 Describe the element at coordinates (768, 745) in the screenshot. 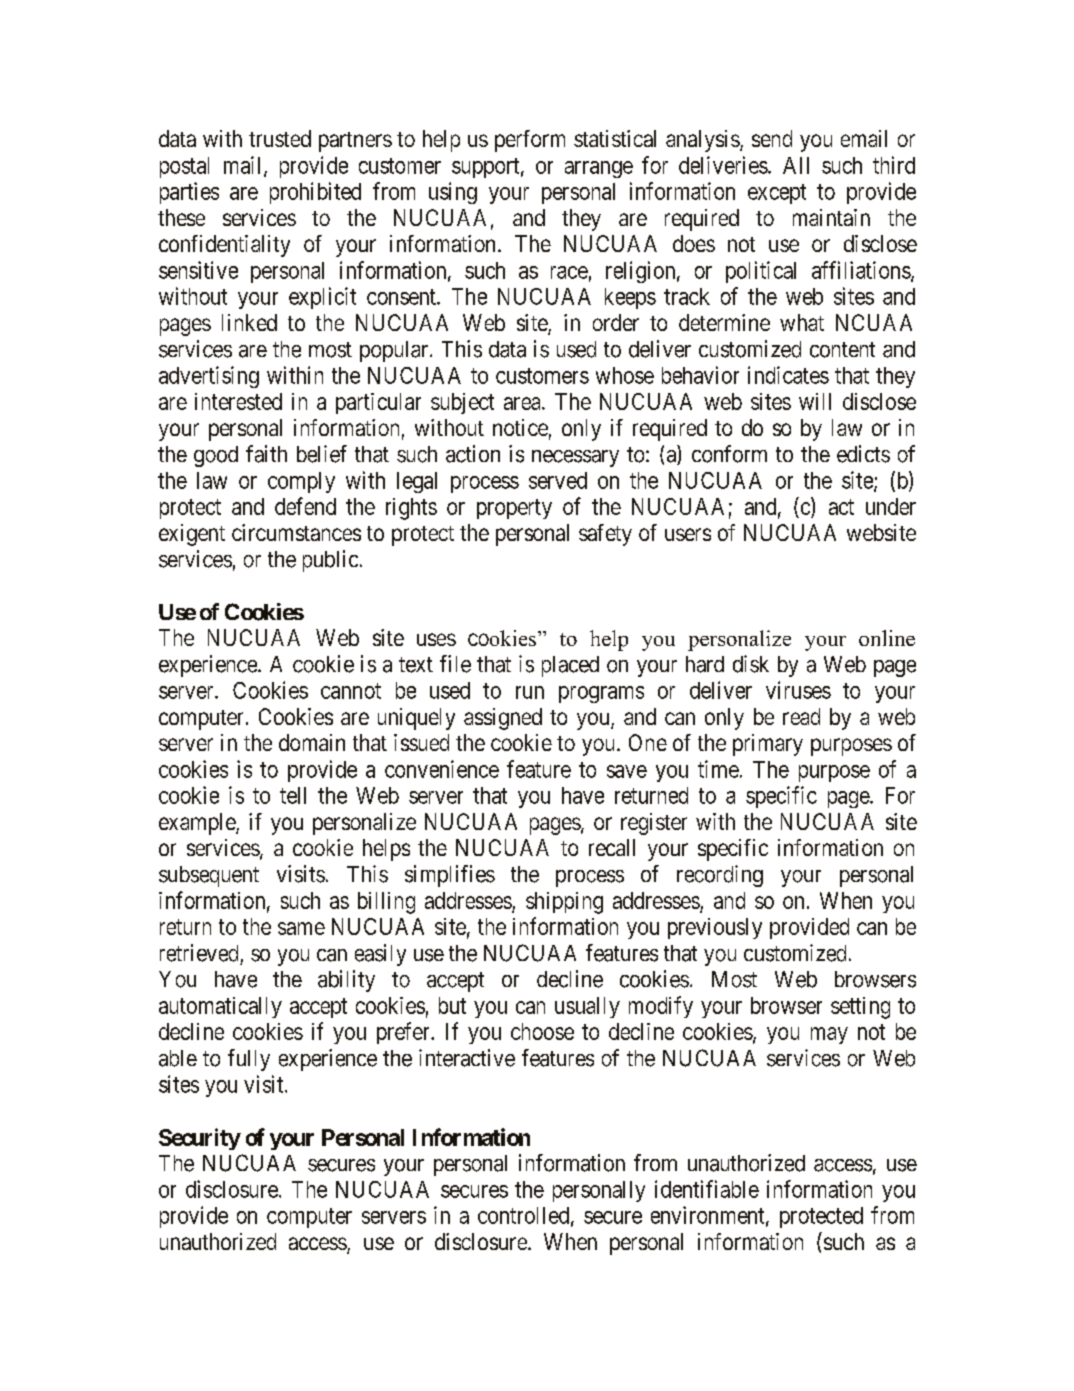

I see `primary` at that location.
